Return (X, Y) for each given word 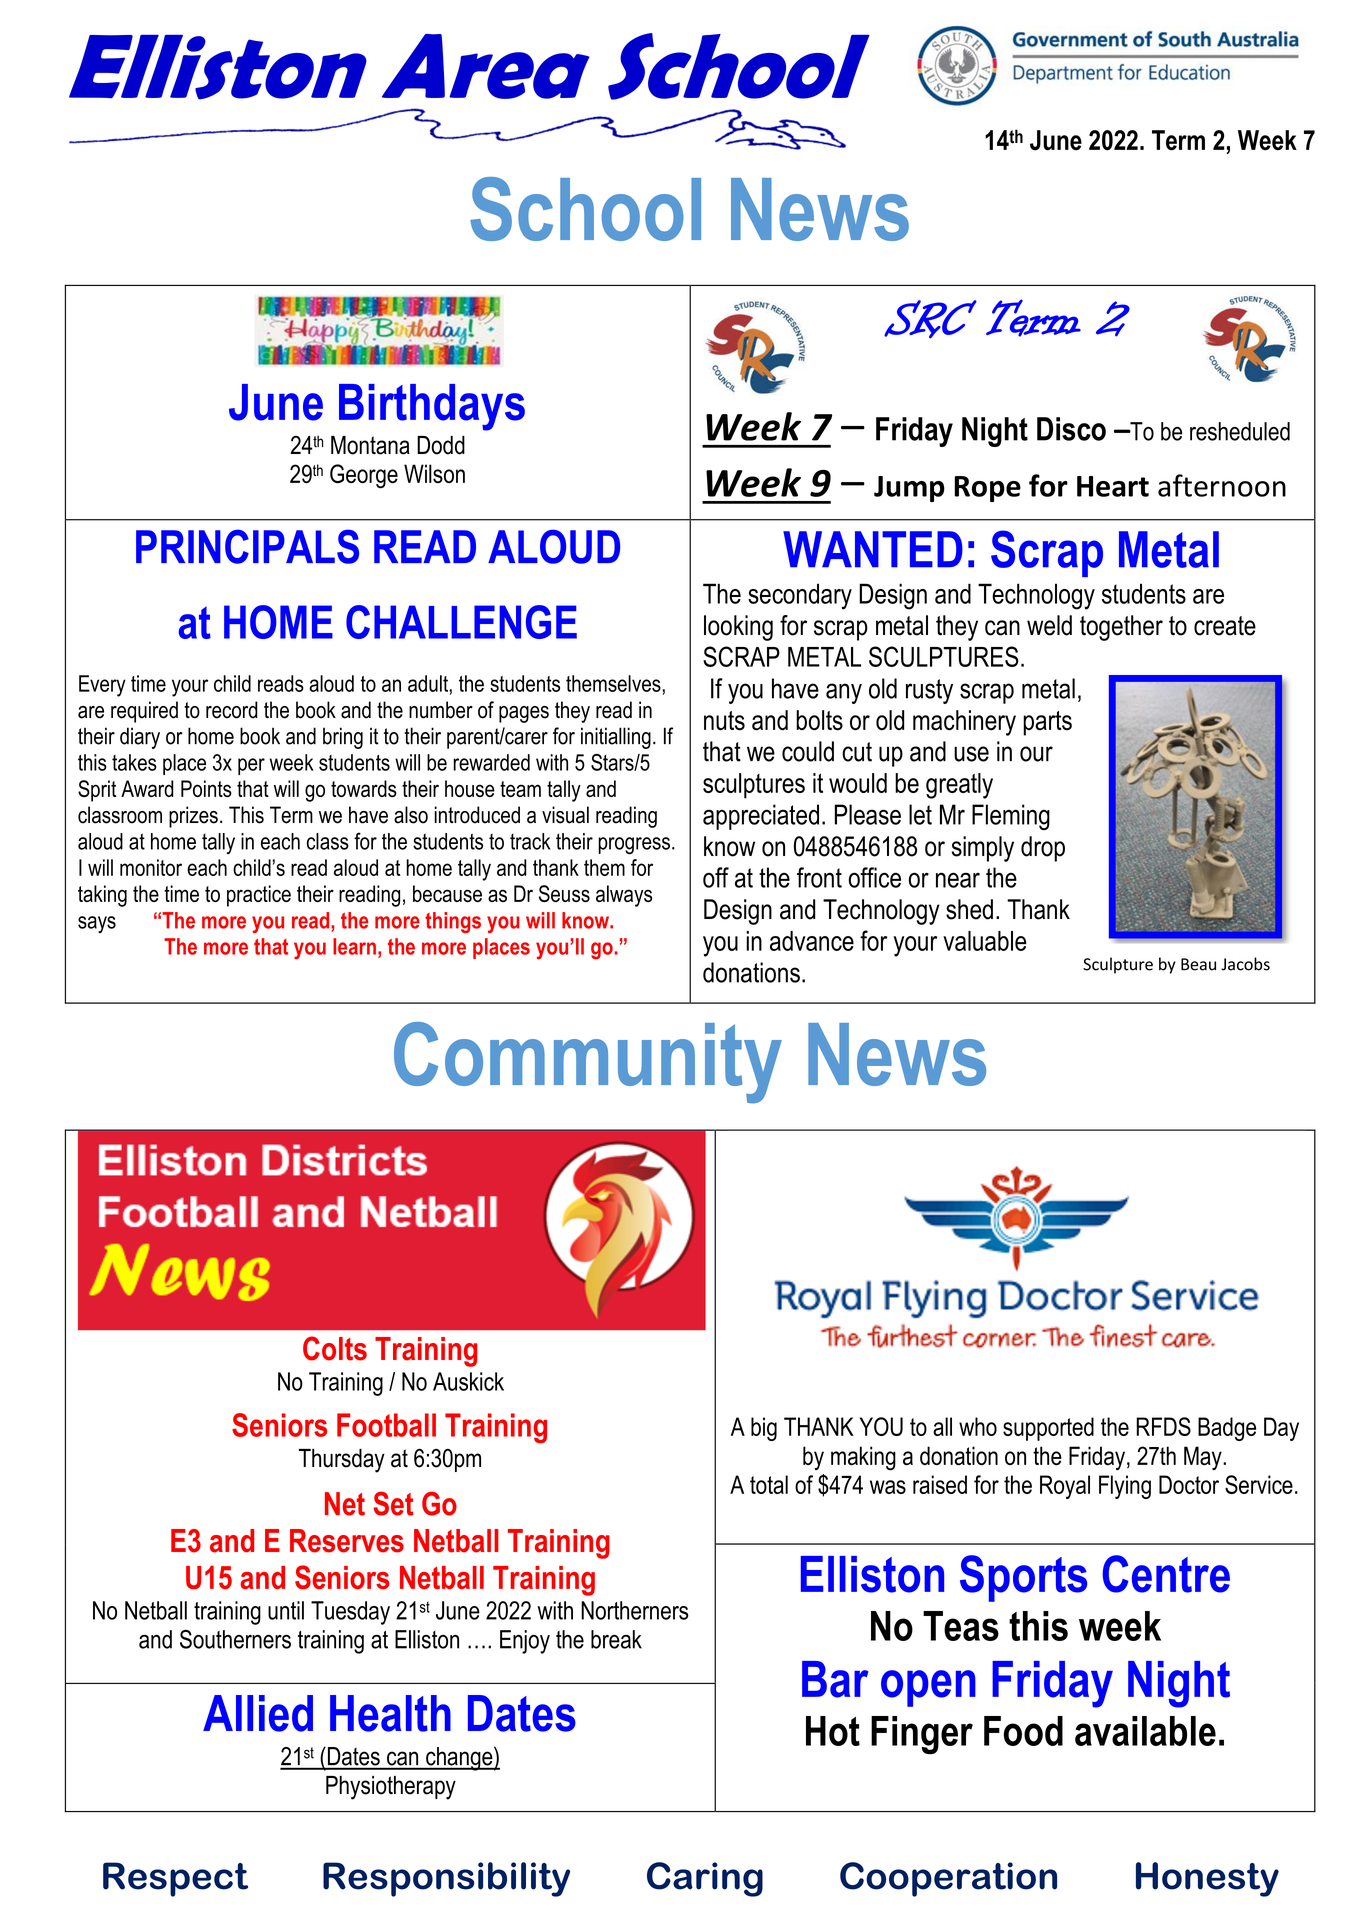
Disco (1071, 429)
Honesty (1207, 1879)
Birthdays (432, 407)
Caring (705, 1879)
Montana (370, 445)
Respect (175, 1879)
